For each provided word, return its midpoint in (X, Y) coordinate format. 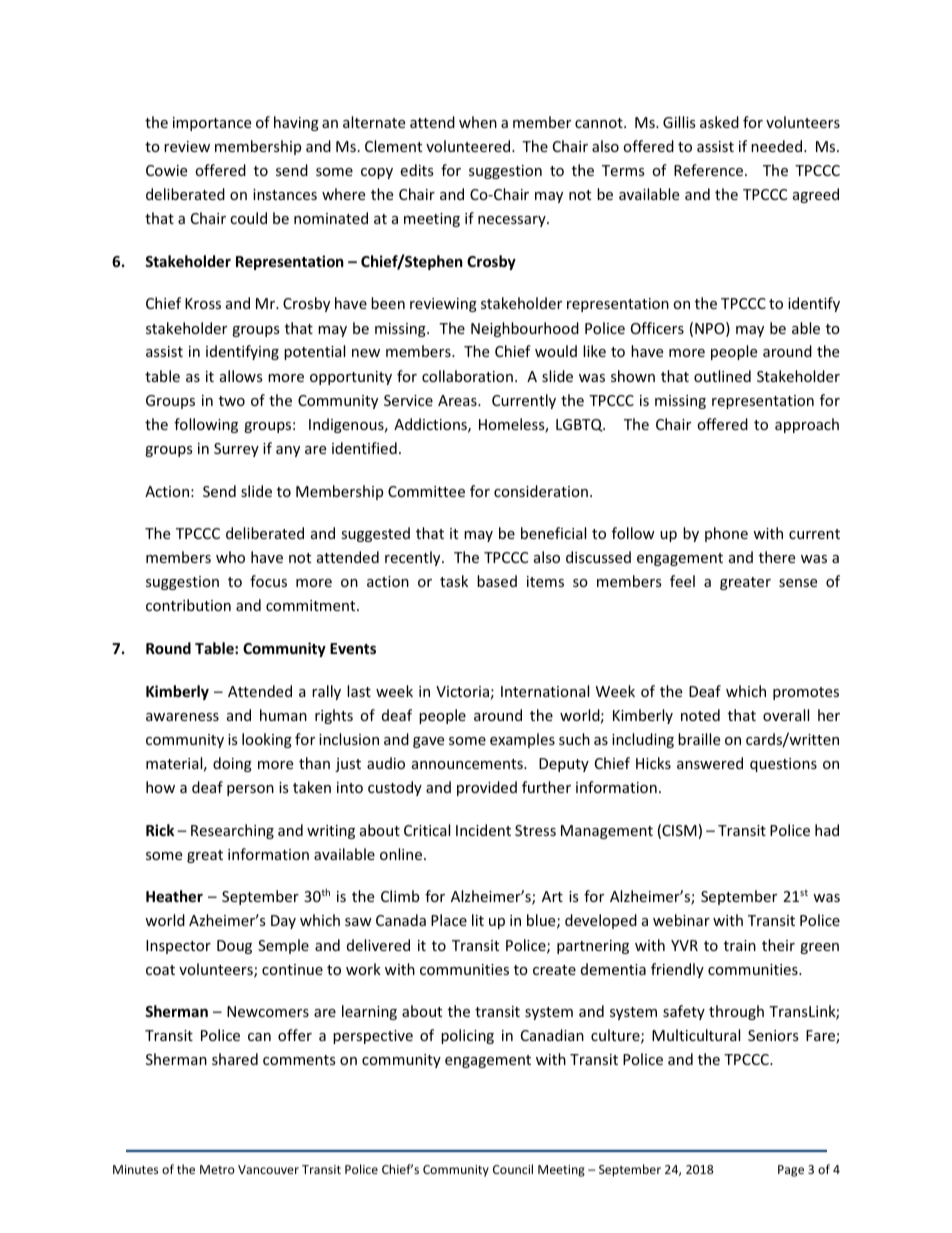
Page (791, 1171)
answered (710, 763)
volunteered (469, 146)
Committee (426, 491)
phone (726, 534)
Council (513, 1169)
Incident (483, 830)
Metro (217, 1169)
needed (778, 146)
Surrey (236, 450)
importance (212, 124)
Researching (232, 831)
